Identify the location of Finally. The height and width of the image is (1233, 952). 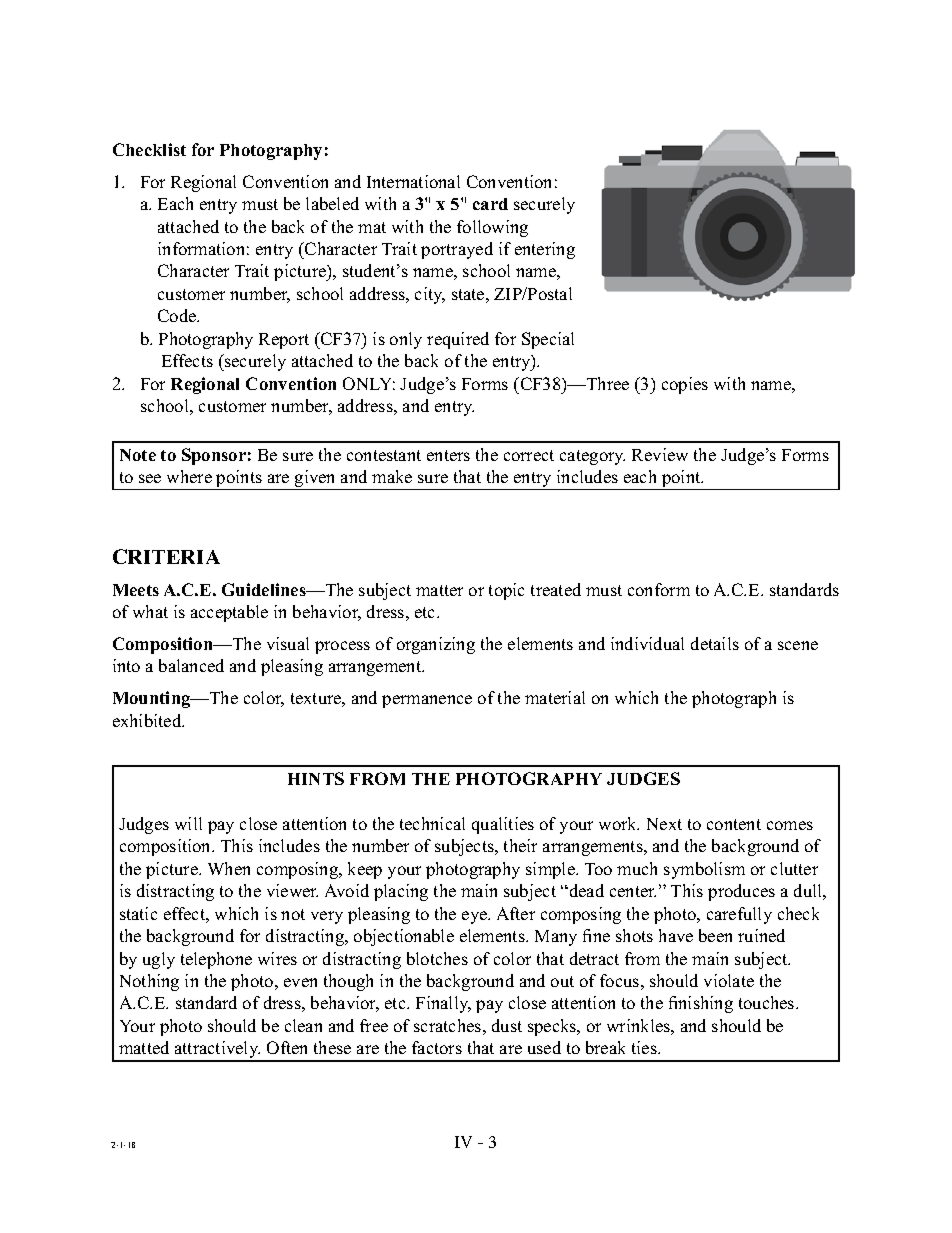
(443, 1004).
